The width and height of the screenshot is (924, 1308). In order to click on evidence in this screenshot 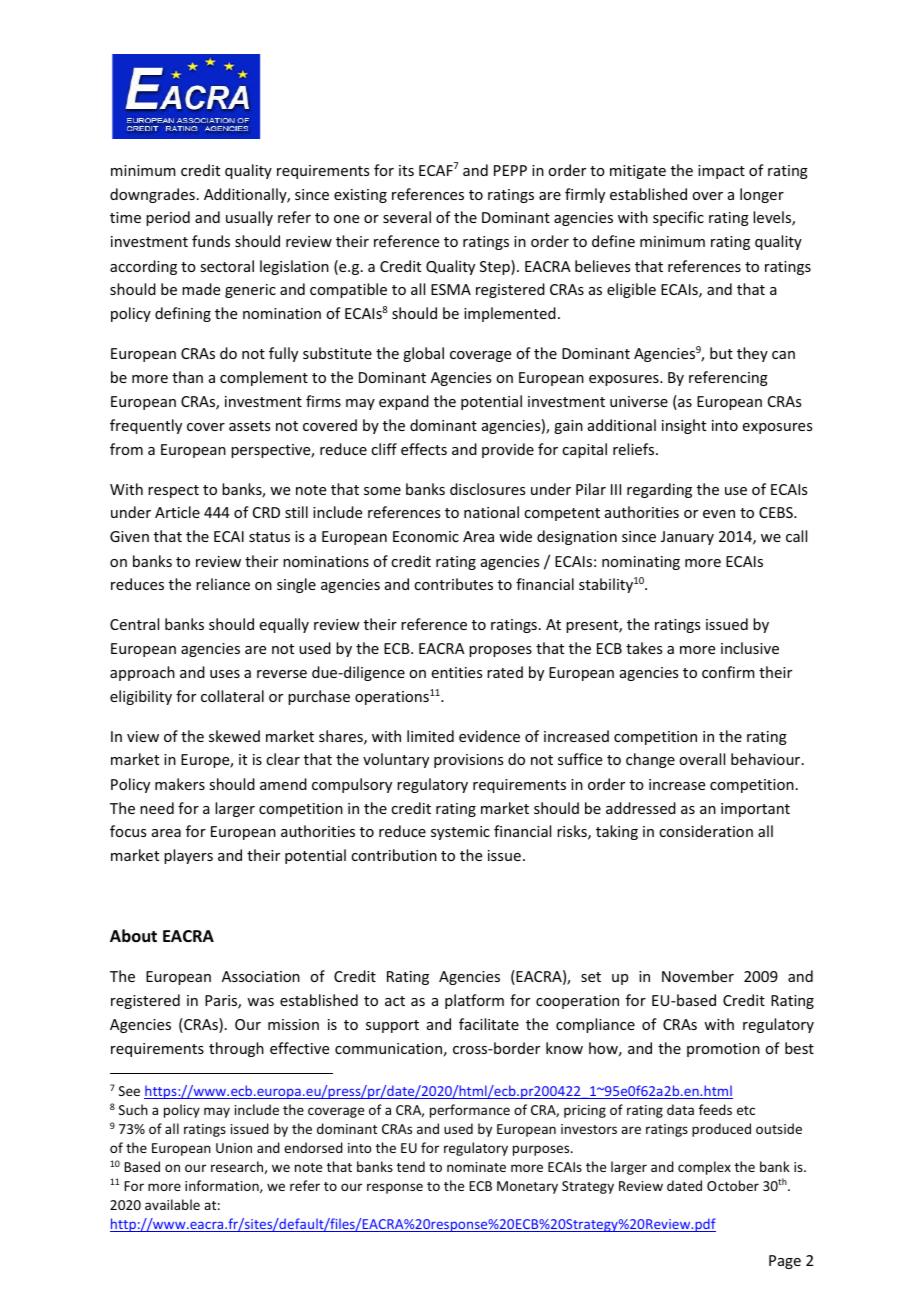, I will do `click(489, 736)`.
